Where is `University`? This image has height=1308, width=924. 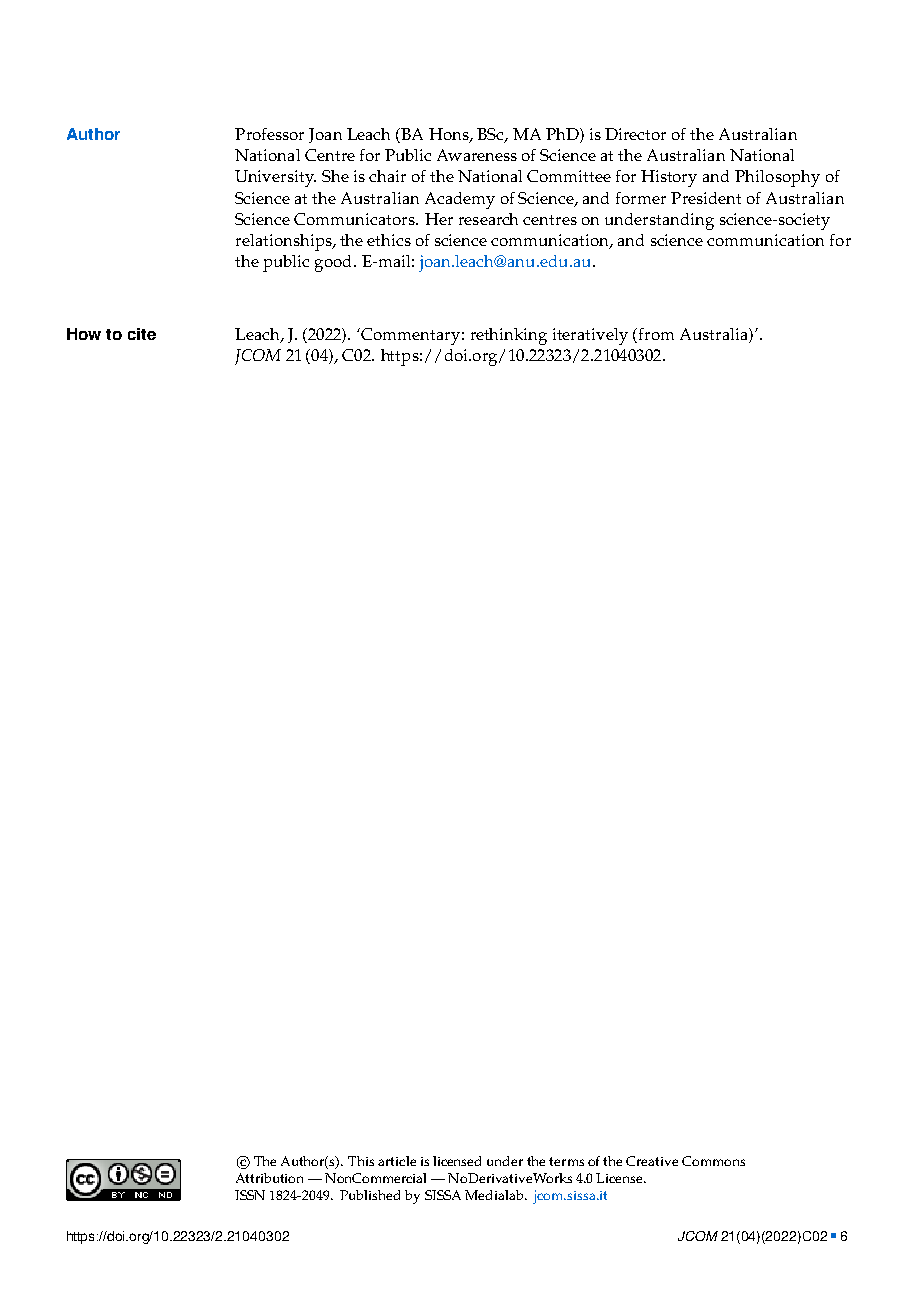
University is located at coordinates (275, 178).
